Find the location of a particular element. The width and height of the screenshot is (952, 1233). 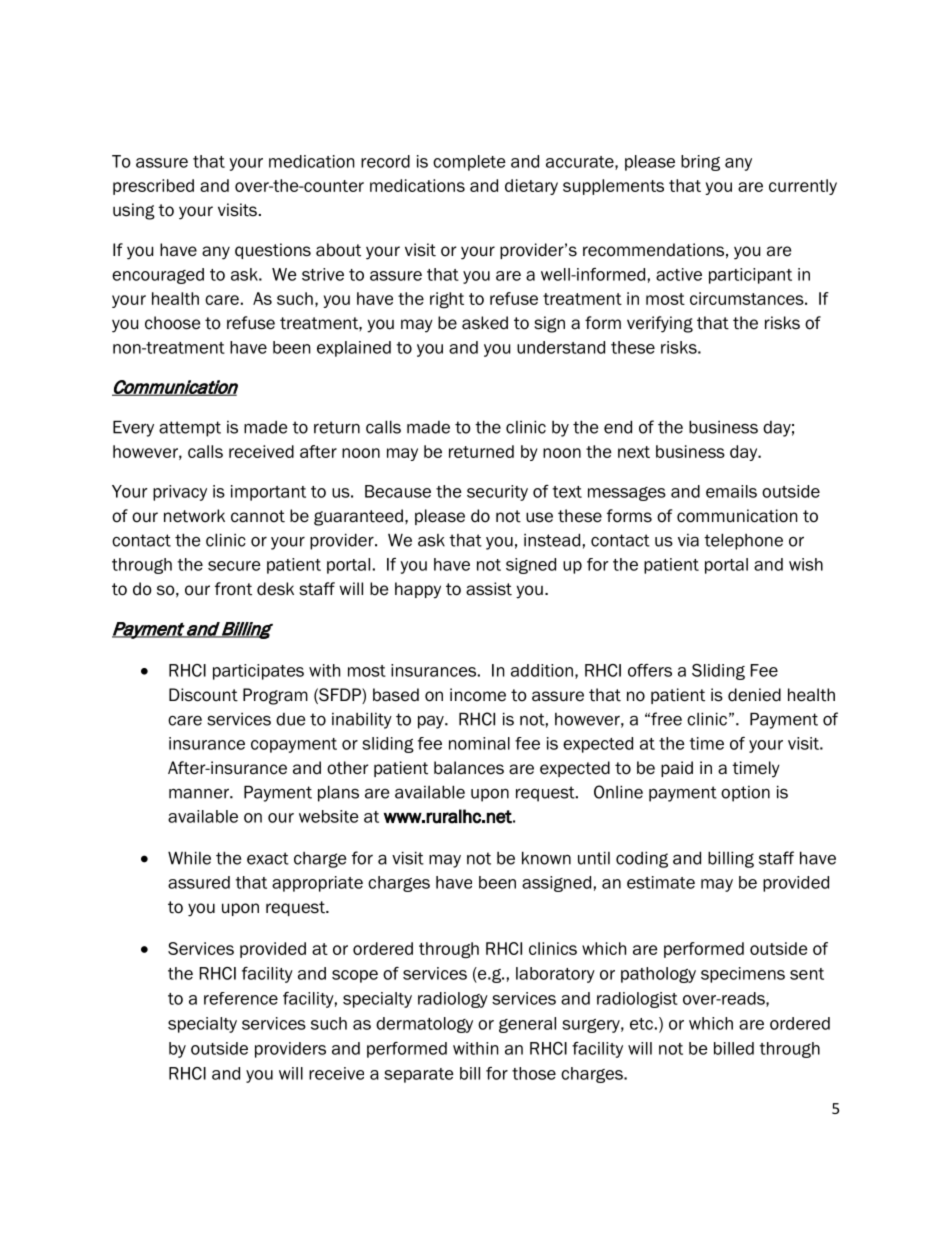

reference is located at coordinates (241, 998).
